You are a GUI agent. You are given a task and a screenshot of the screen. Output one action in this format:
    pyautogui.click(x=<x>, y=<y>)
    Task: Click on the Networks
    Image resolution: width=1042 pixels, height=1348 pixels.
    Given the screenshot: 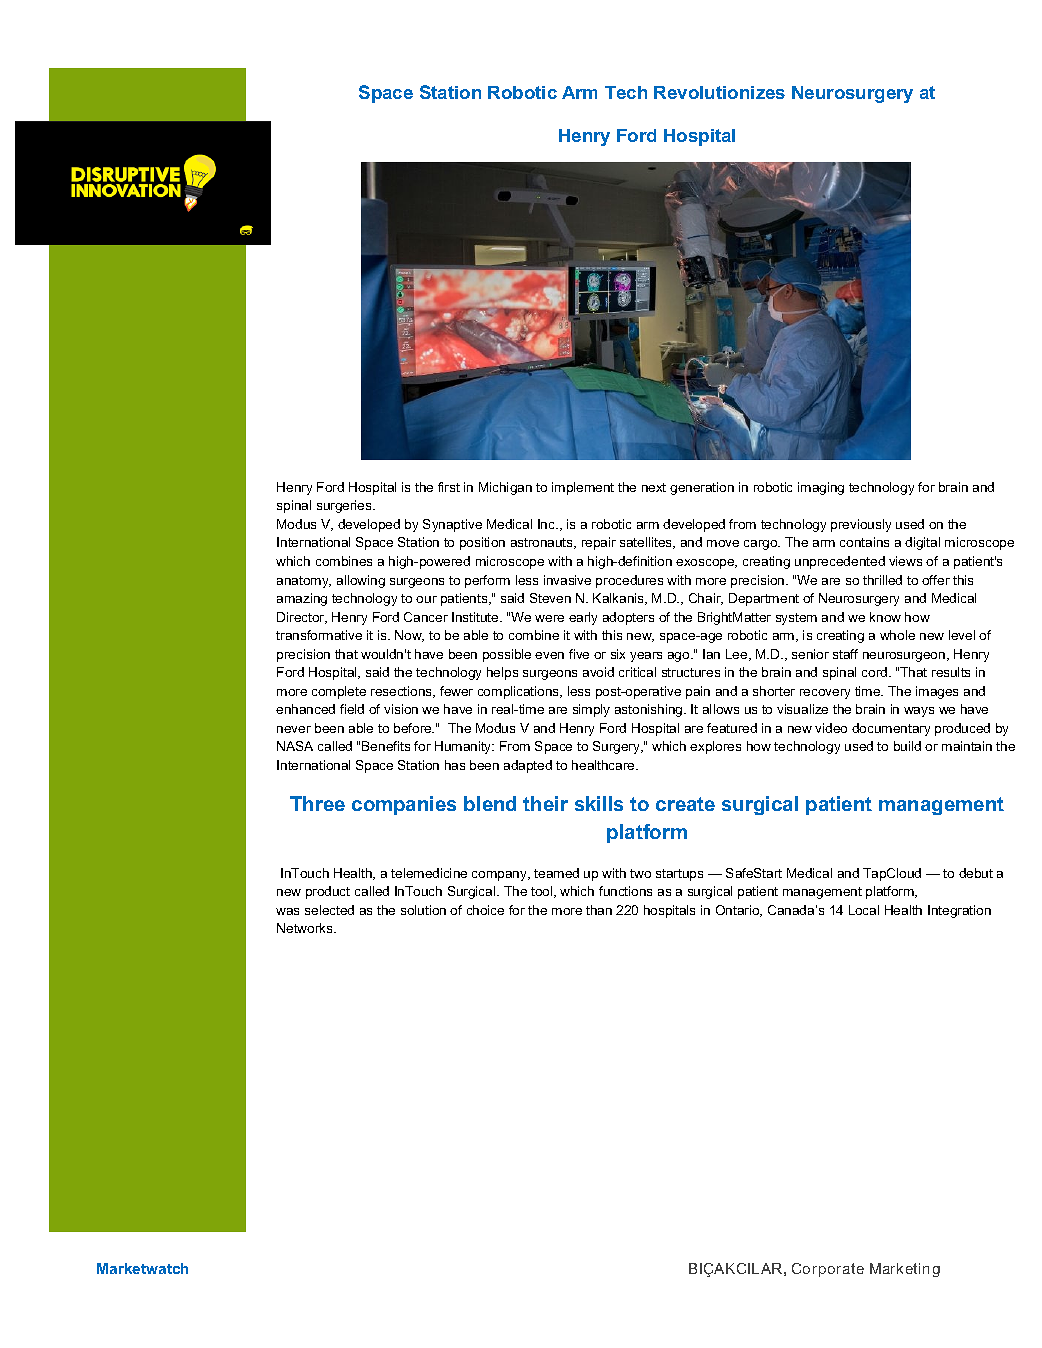 What is the action you would take?
    pyautogui.click(x=306, y=928)
